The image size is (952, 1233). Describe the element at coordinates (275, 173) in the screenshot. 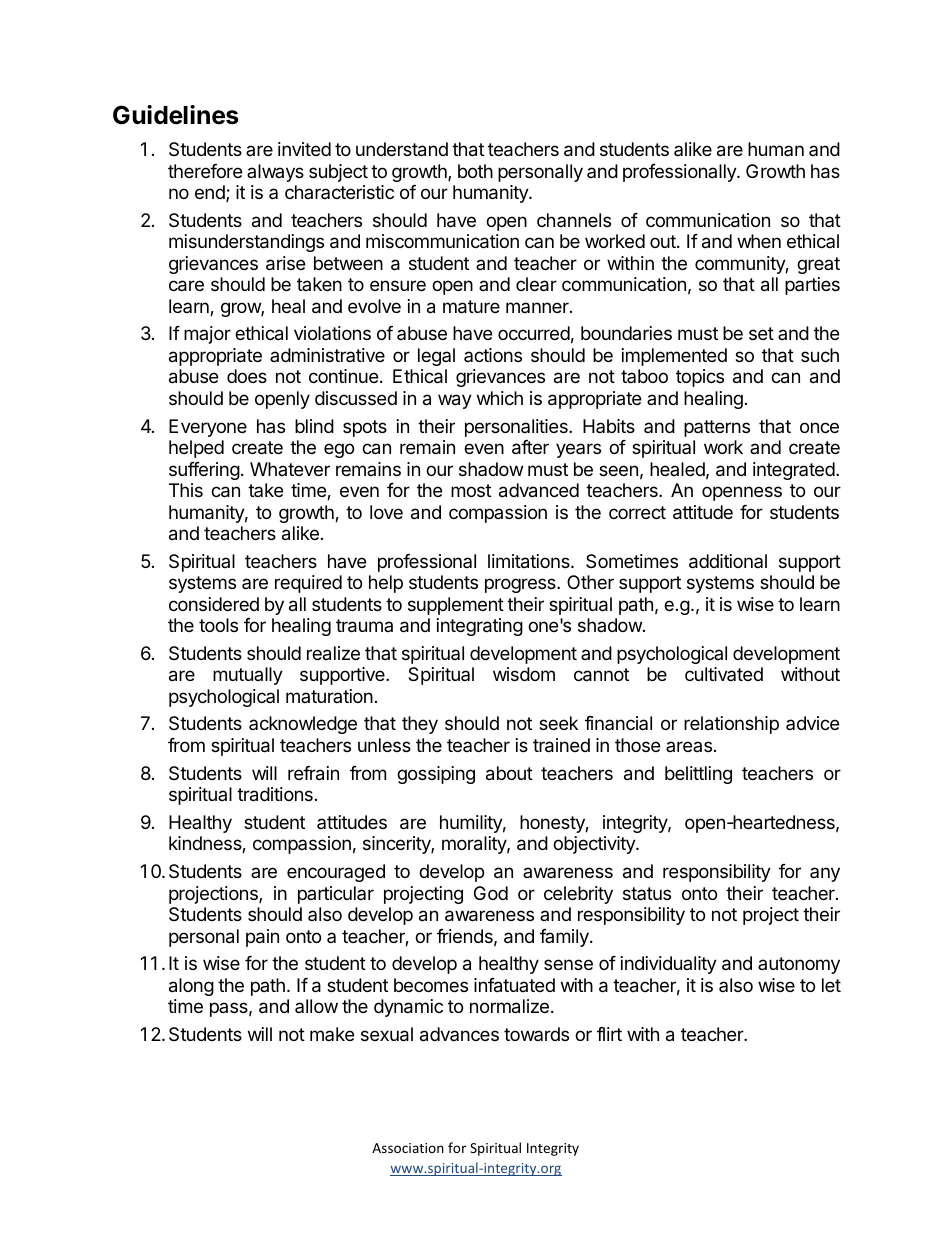

I see `always` at that location.
